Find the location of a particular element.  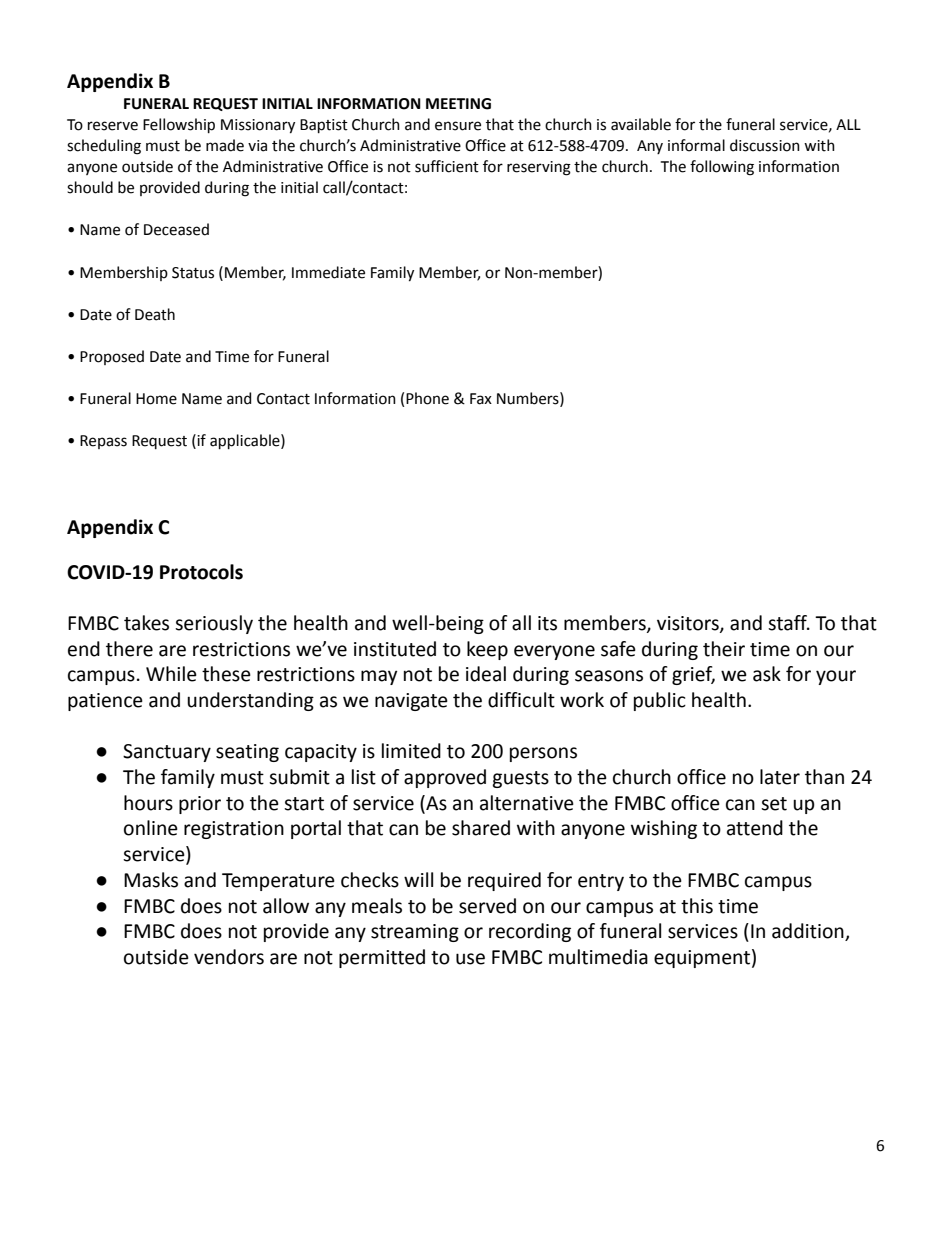

vendors is located at coordinates (229, 957).
